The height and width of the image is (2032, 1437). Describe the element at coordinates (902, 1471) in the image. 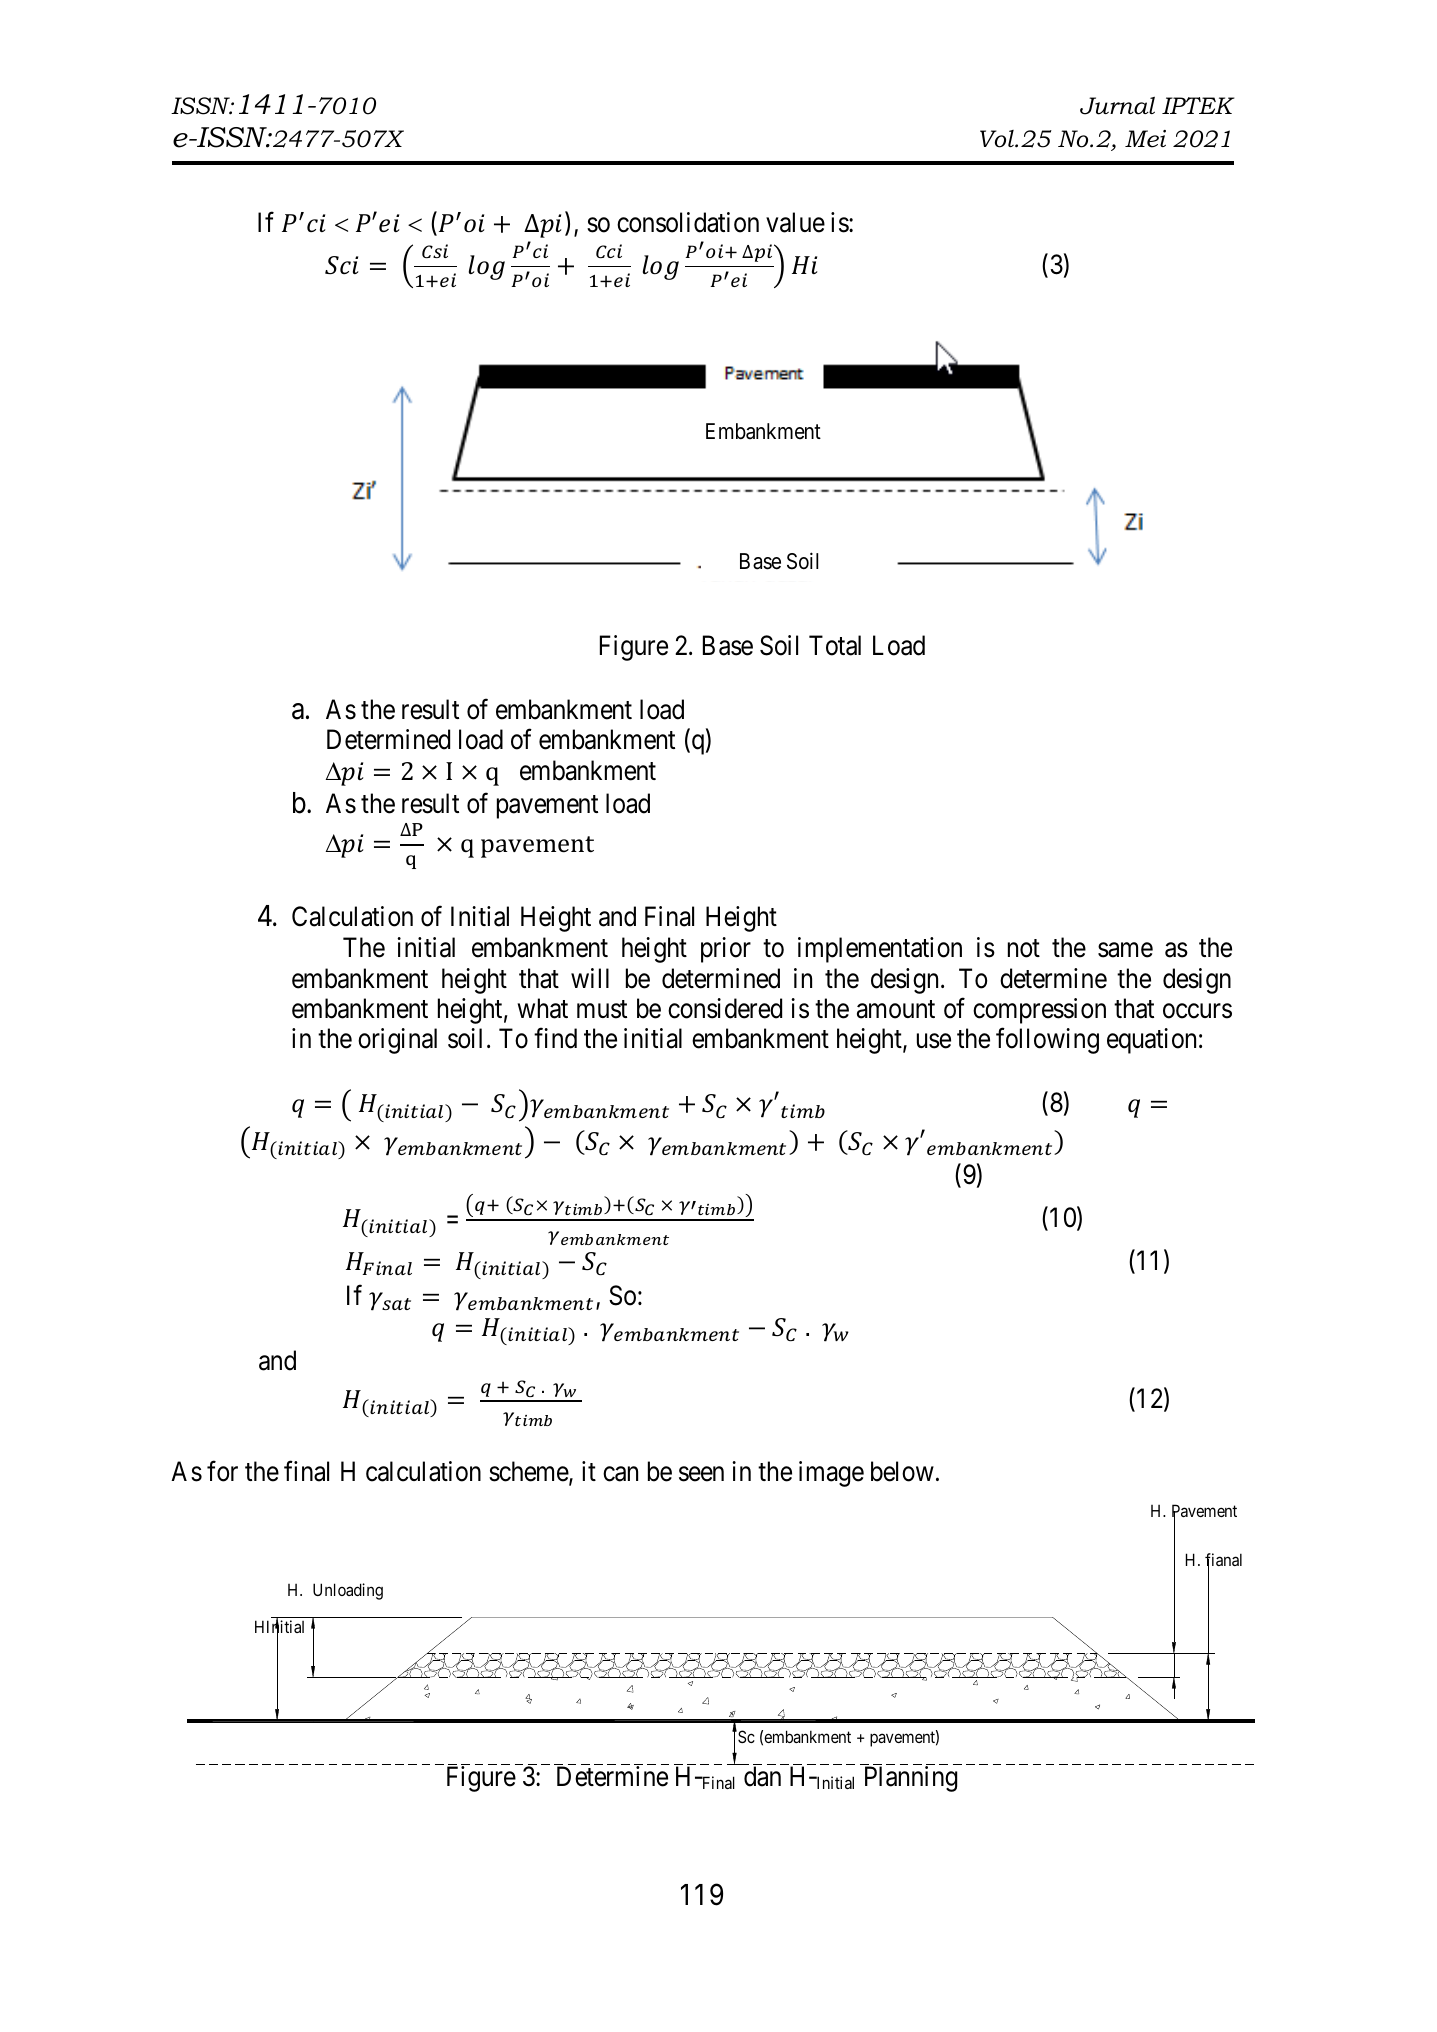

I see `below` at that location.
